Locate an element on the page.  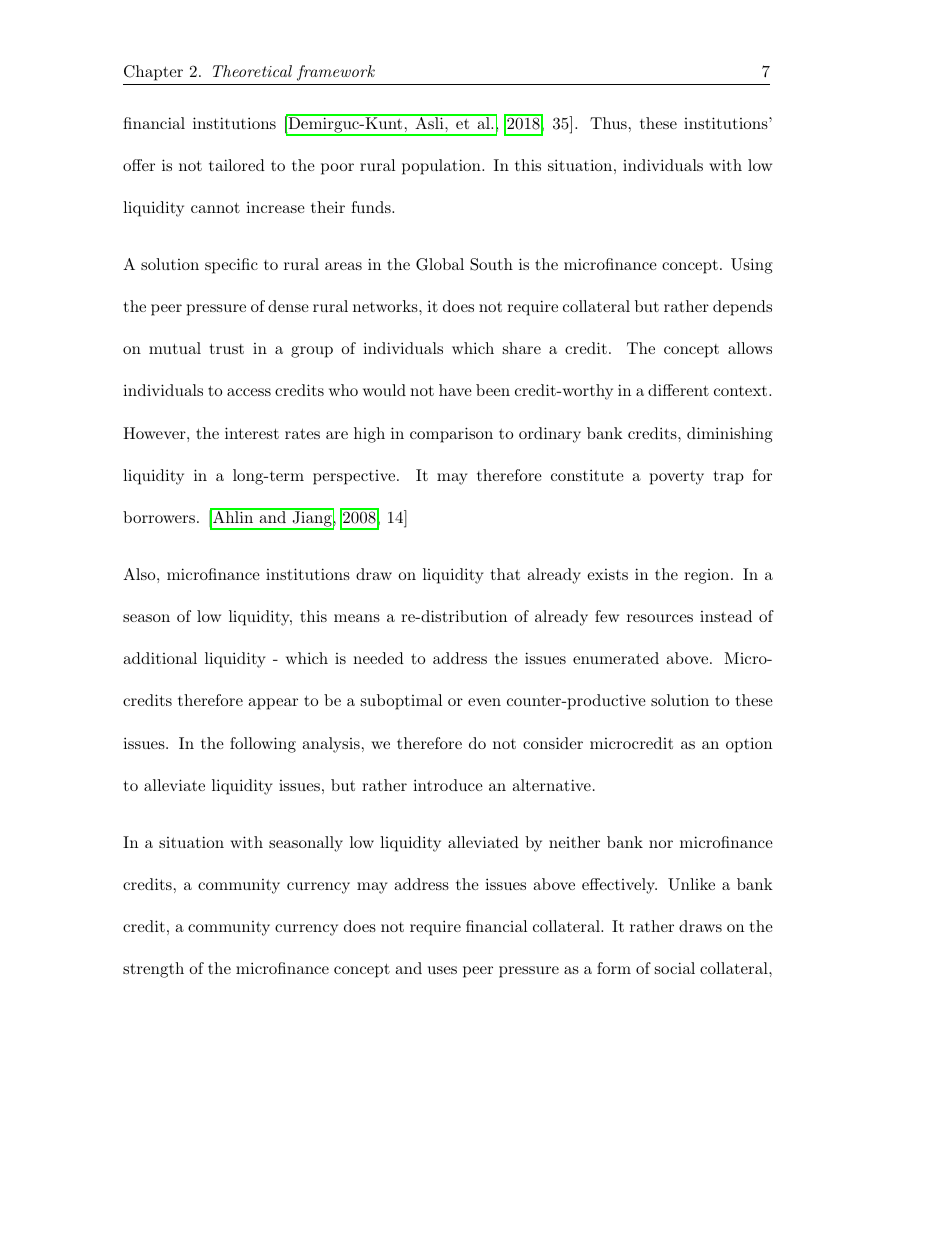
Thus is located at coordinates (608, 123).
